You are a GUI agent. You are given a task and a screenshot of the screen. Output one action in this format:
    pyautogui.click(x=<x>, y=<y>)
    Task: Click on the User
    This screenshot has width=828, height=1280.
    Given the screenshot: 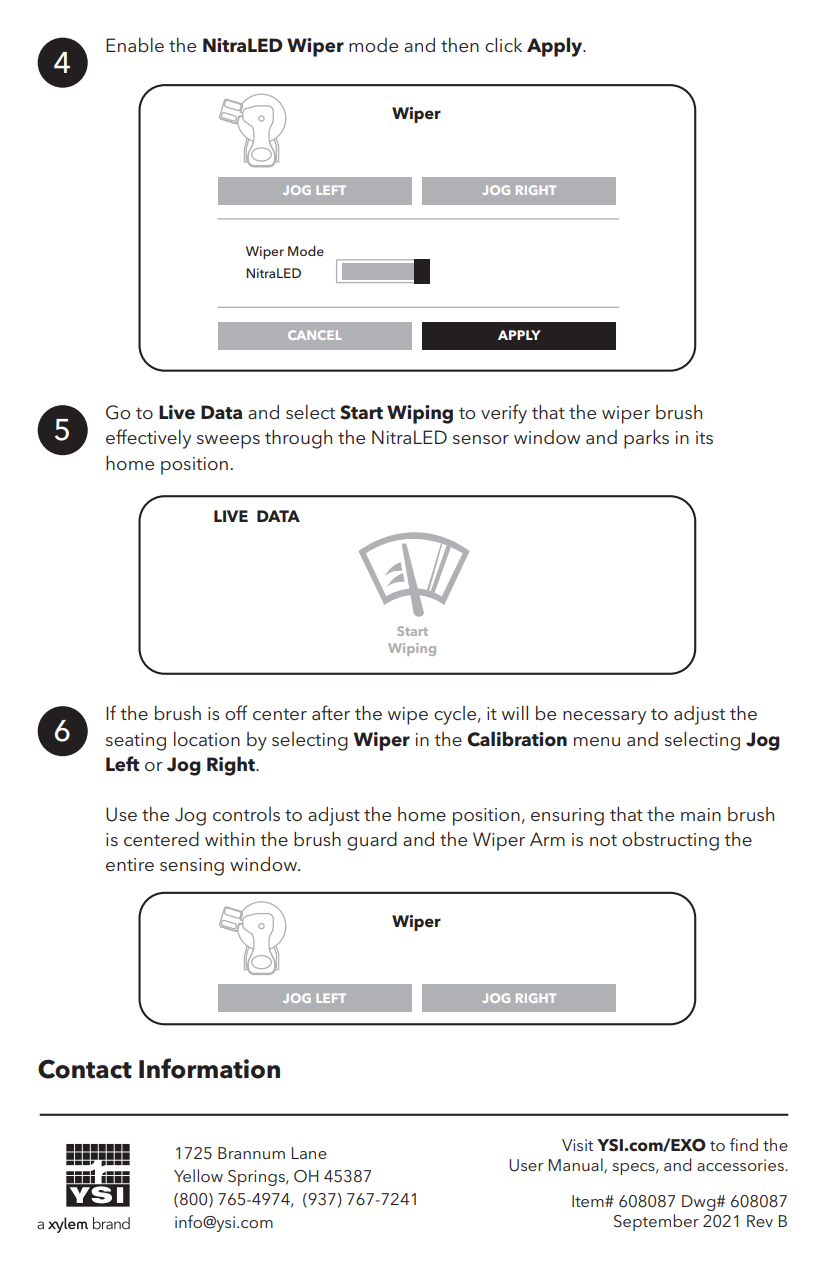 What is the action you would take?
    pyautogui.click(x=526, y=1165)
